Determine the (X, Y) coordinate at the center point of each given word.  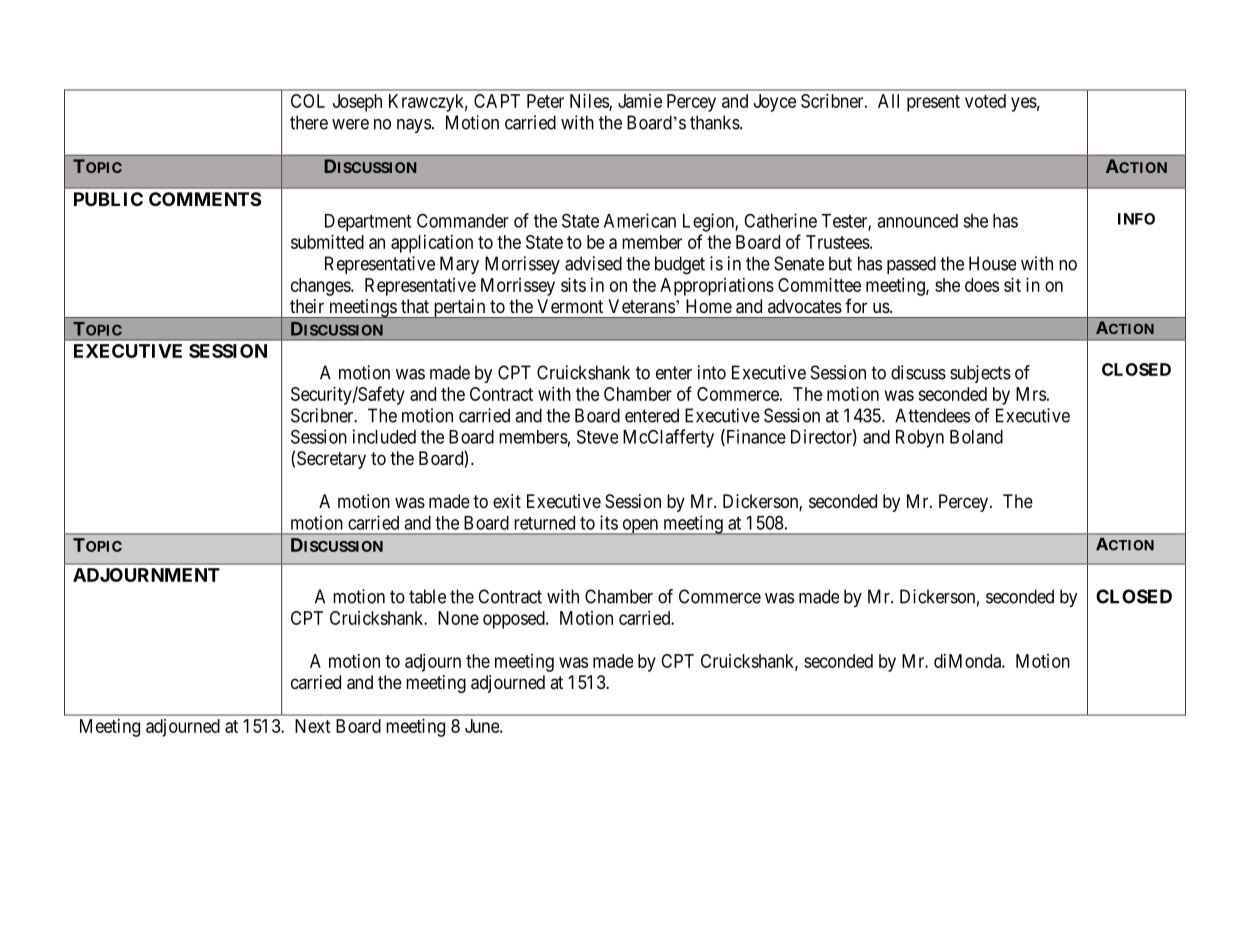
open (640, 527)
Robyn (920, 439)
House (992, 263)
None (458, 618)
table (427, 596)
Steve (597, 436)
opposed (515, 620)
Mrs (1031, 394)
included (384, 436)
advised (593, 263)
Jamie (640, 101)
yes (1024, 104)
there (309, 122)
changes (321, 287)
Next (313, 726)
